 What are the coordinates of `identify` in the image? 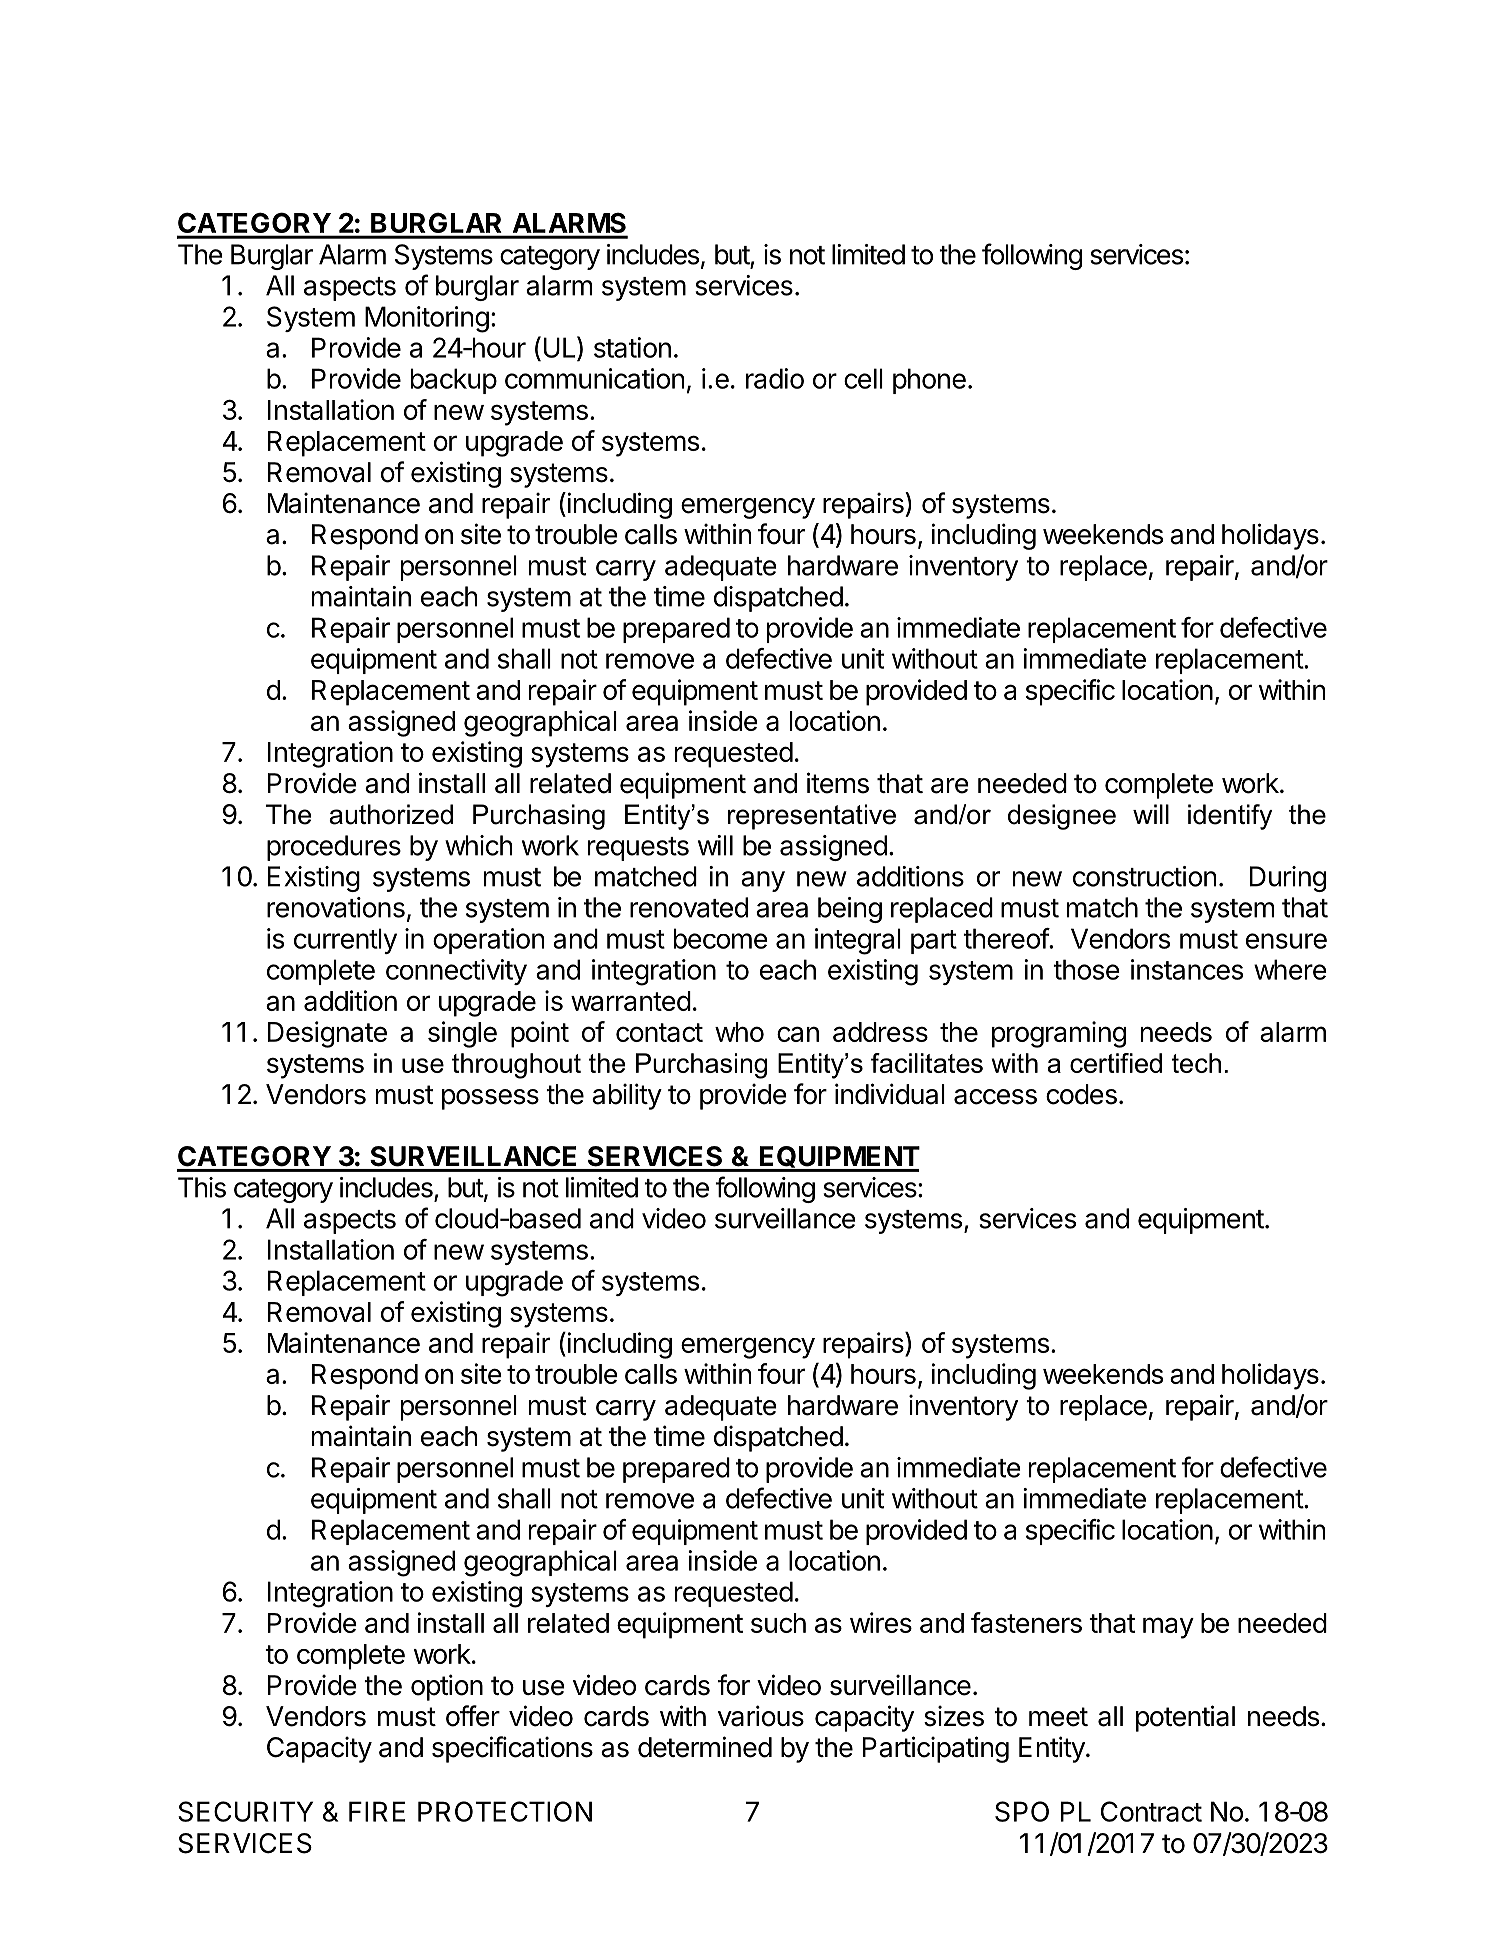 It's located at (1230, 817).
